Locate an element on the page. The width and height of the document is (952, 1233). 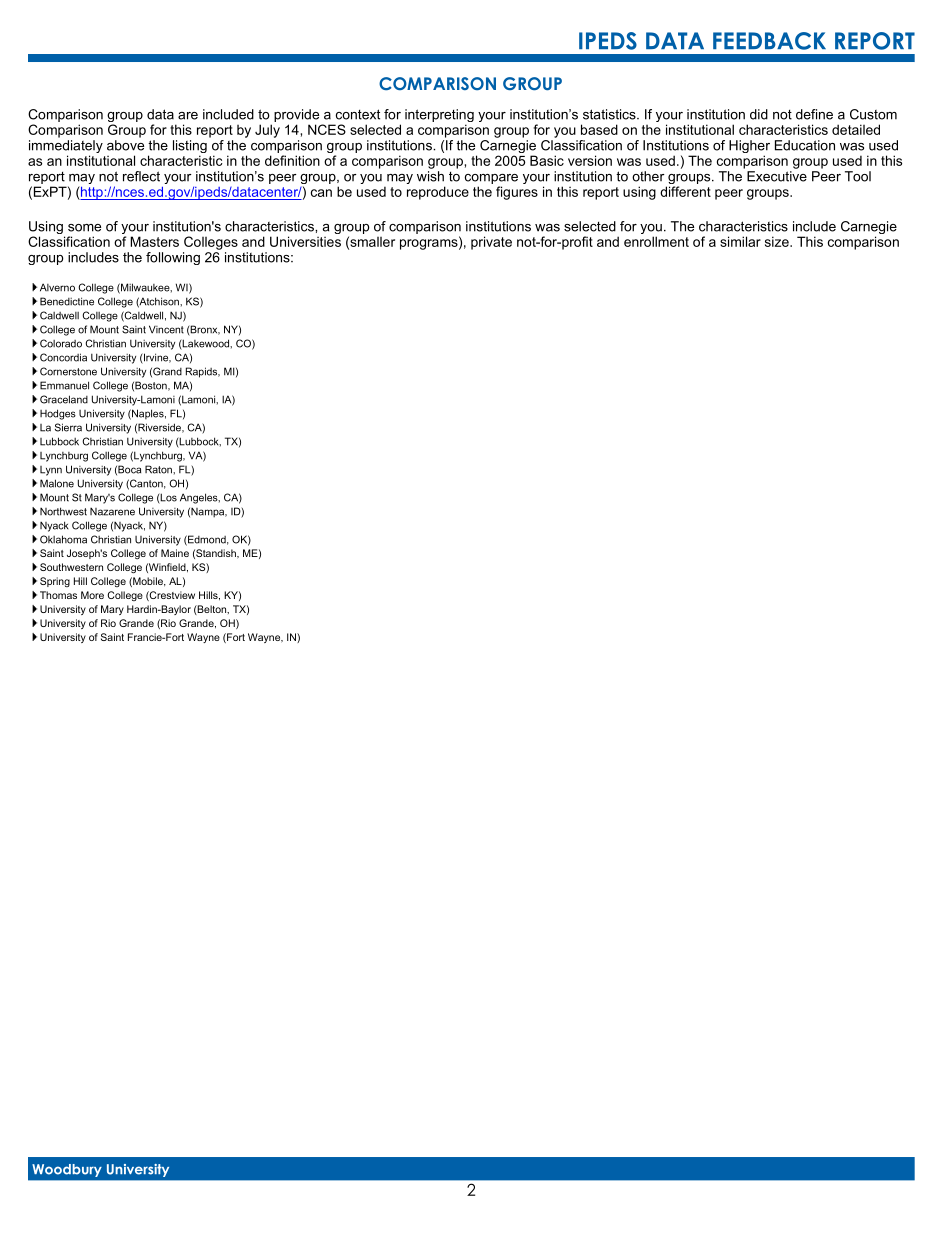
FEEDBACK is located at coordinates (769, 41).
